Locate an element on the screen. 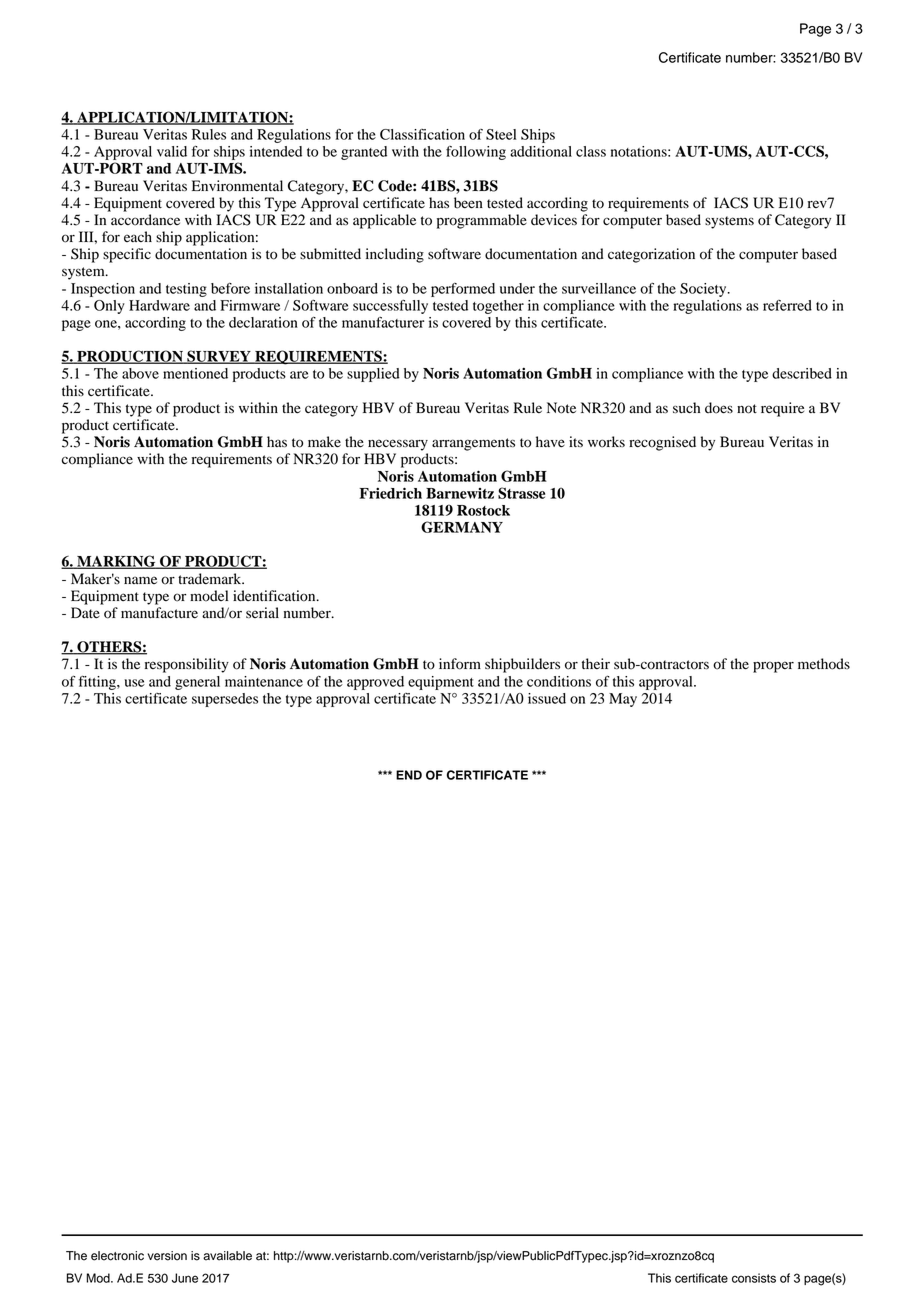 The image size is (924, 1308). supersedes is located at coordinates (225, 700).
